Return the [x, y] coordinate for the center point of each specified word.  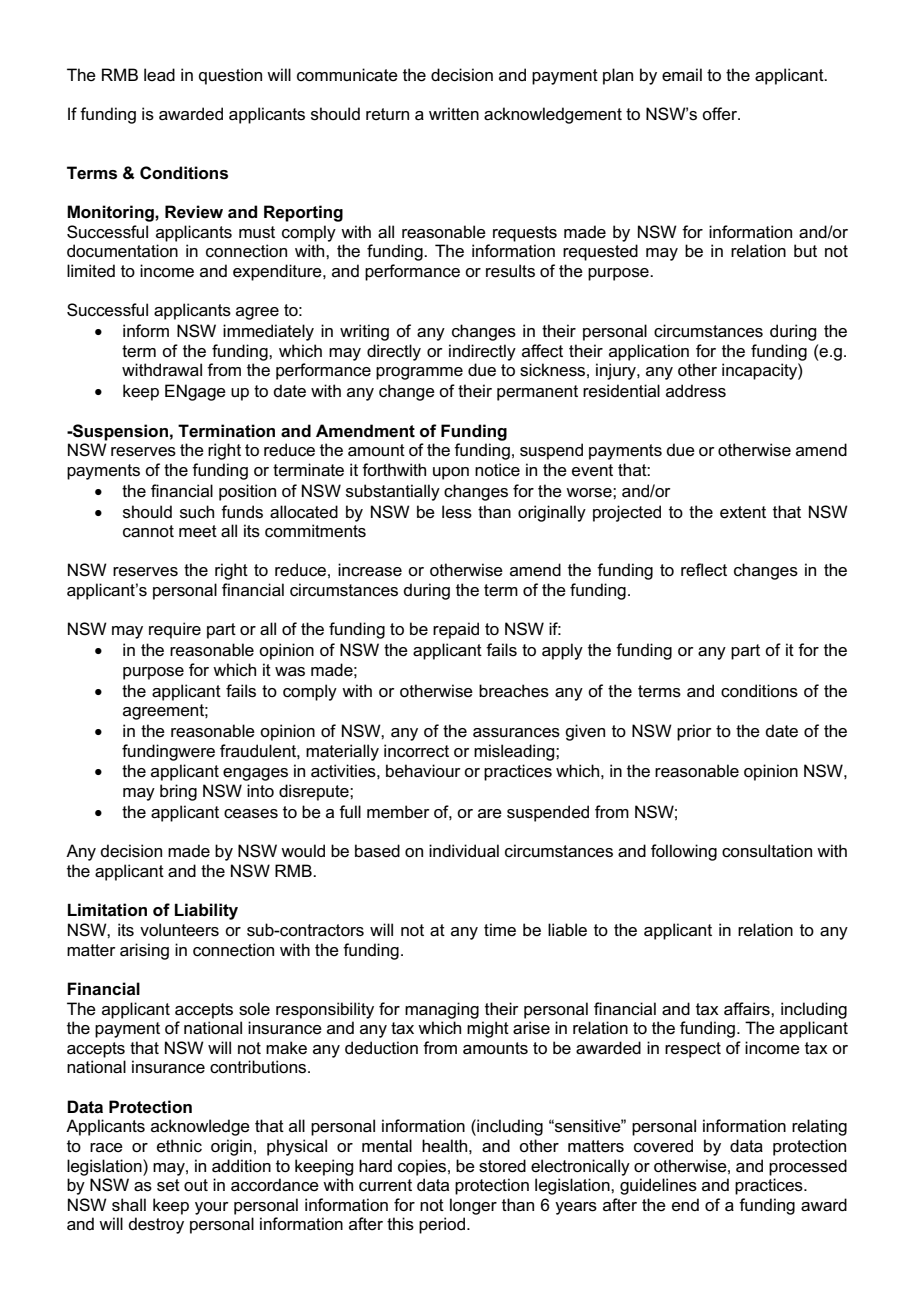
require [175, 630]
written [454, 114]
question [230, 76]
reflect [704, 570]
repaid [456, 630]
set [168, 1185]
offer [720, 114]
